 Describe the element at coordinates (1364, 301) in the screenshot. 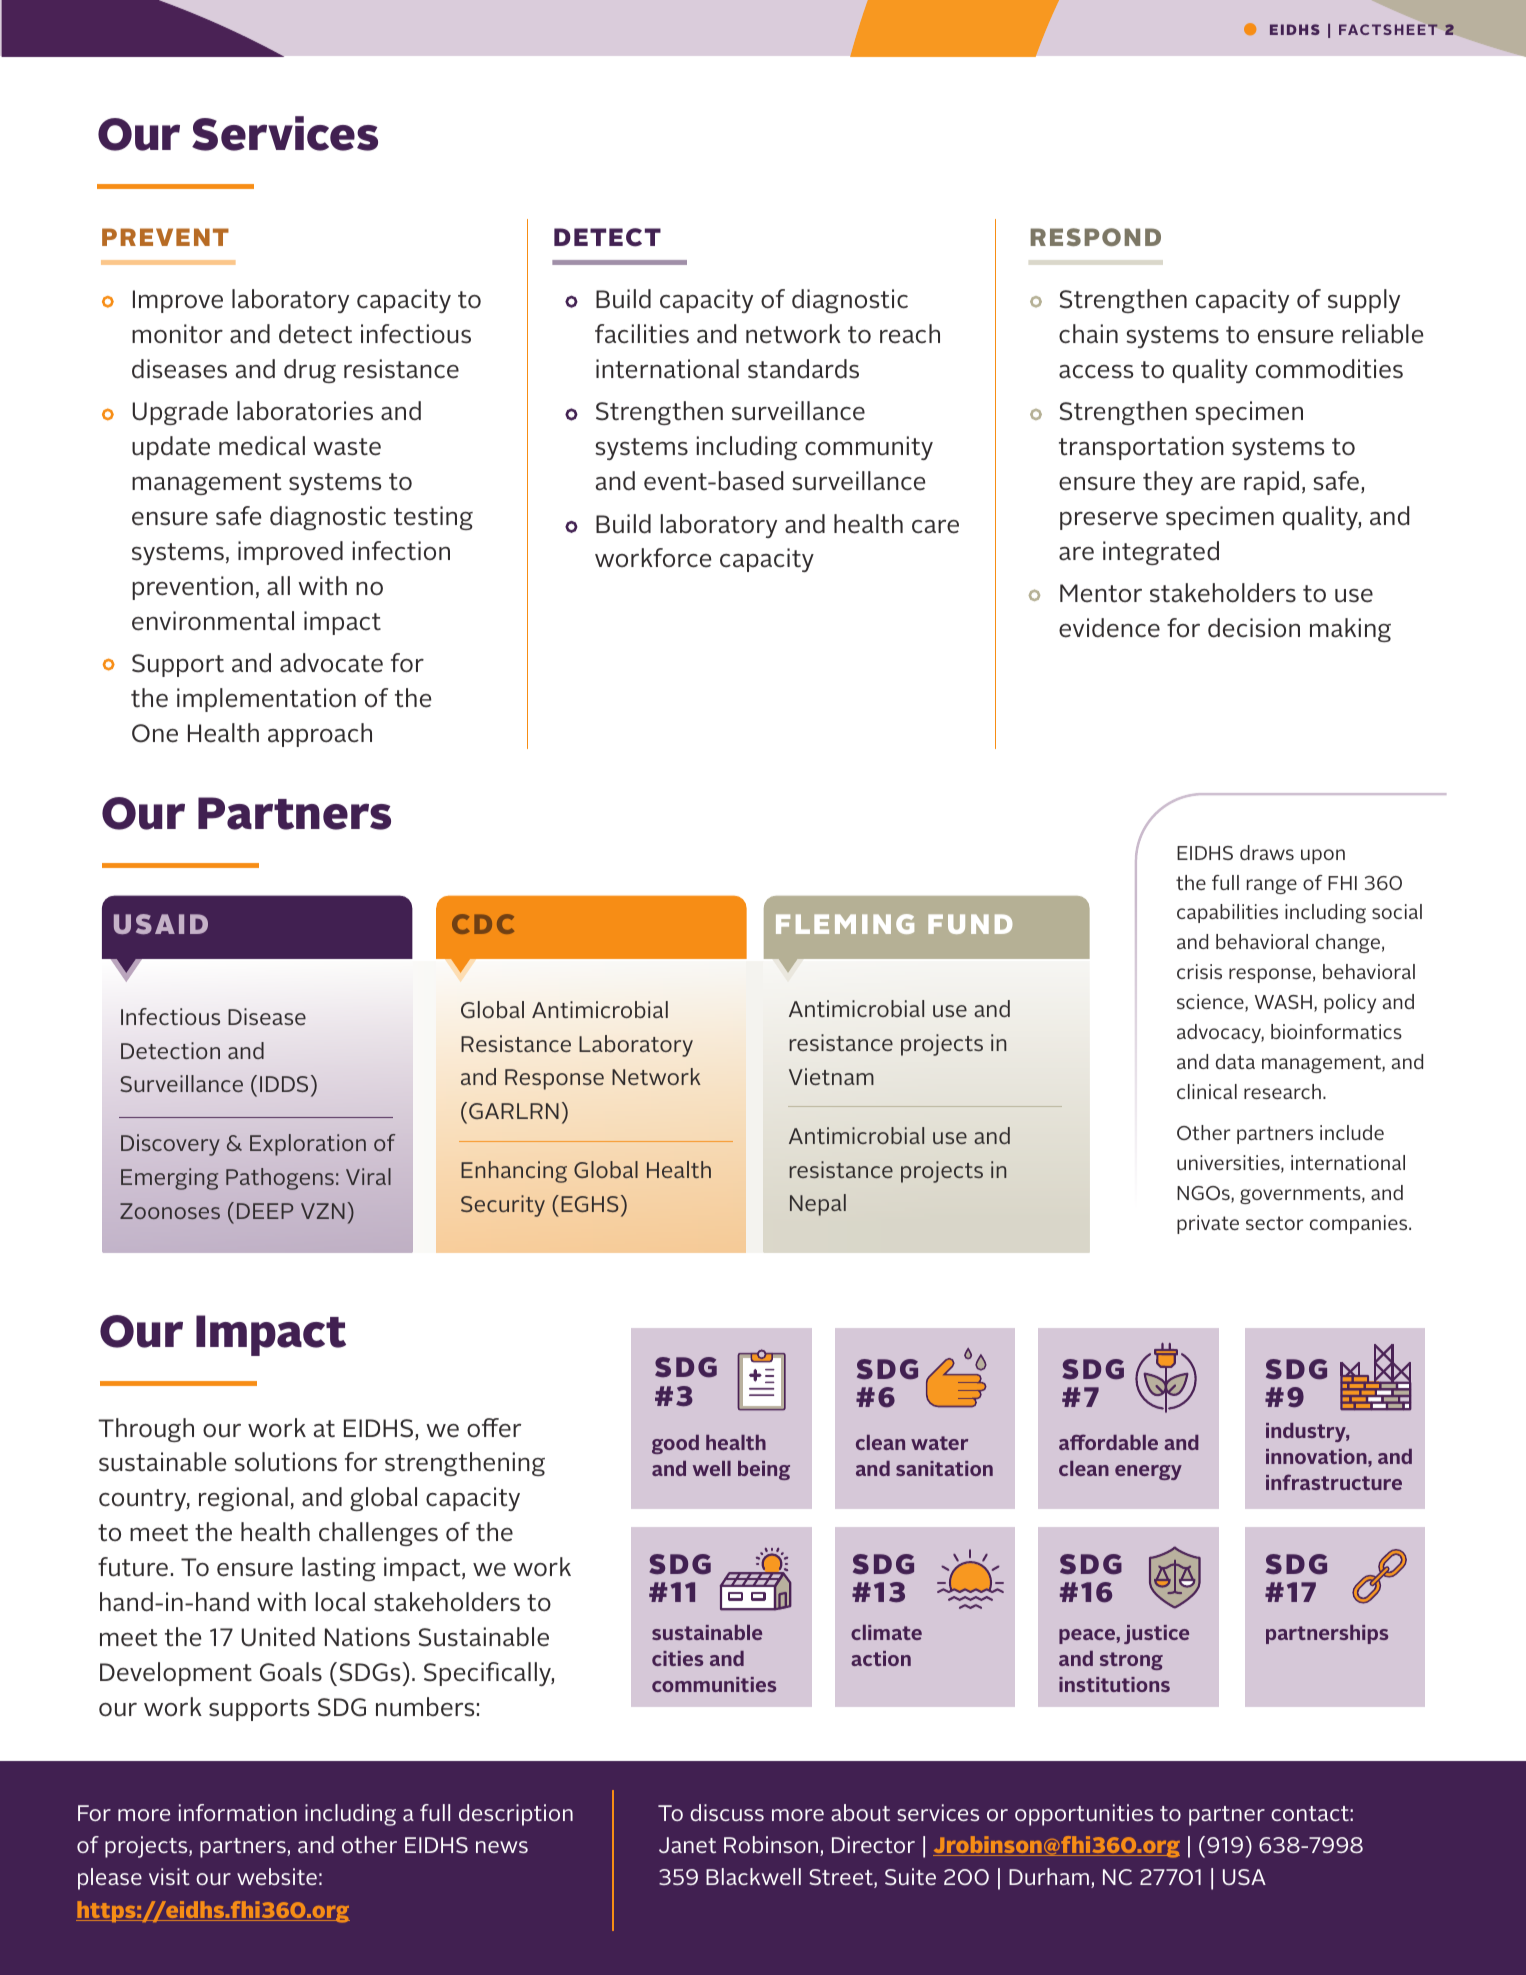

I see `supply` at that location.
